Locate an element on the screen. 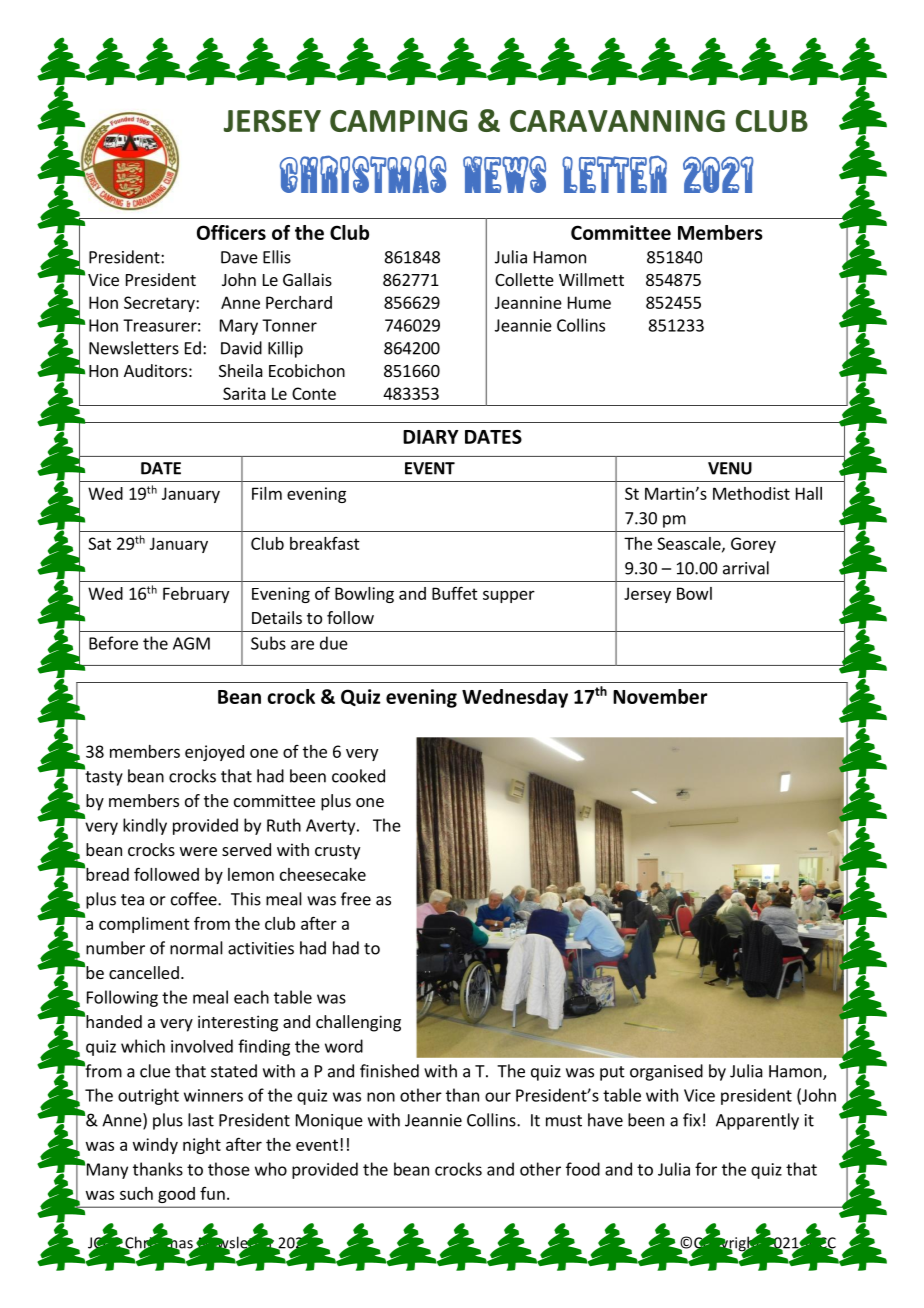 The width and height of the screenshot is (924, 1308). DIARY is located at coordinates (431, 437).
